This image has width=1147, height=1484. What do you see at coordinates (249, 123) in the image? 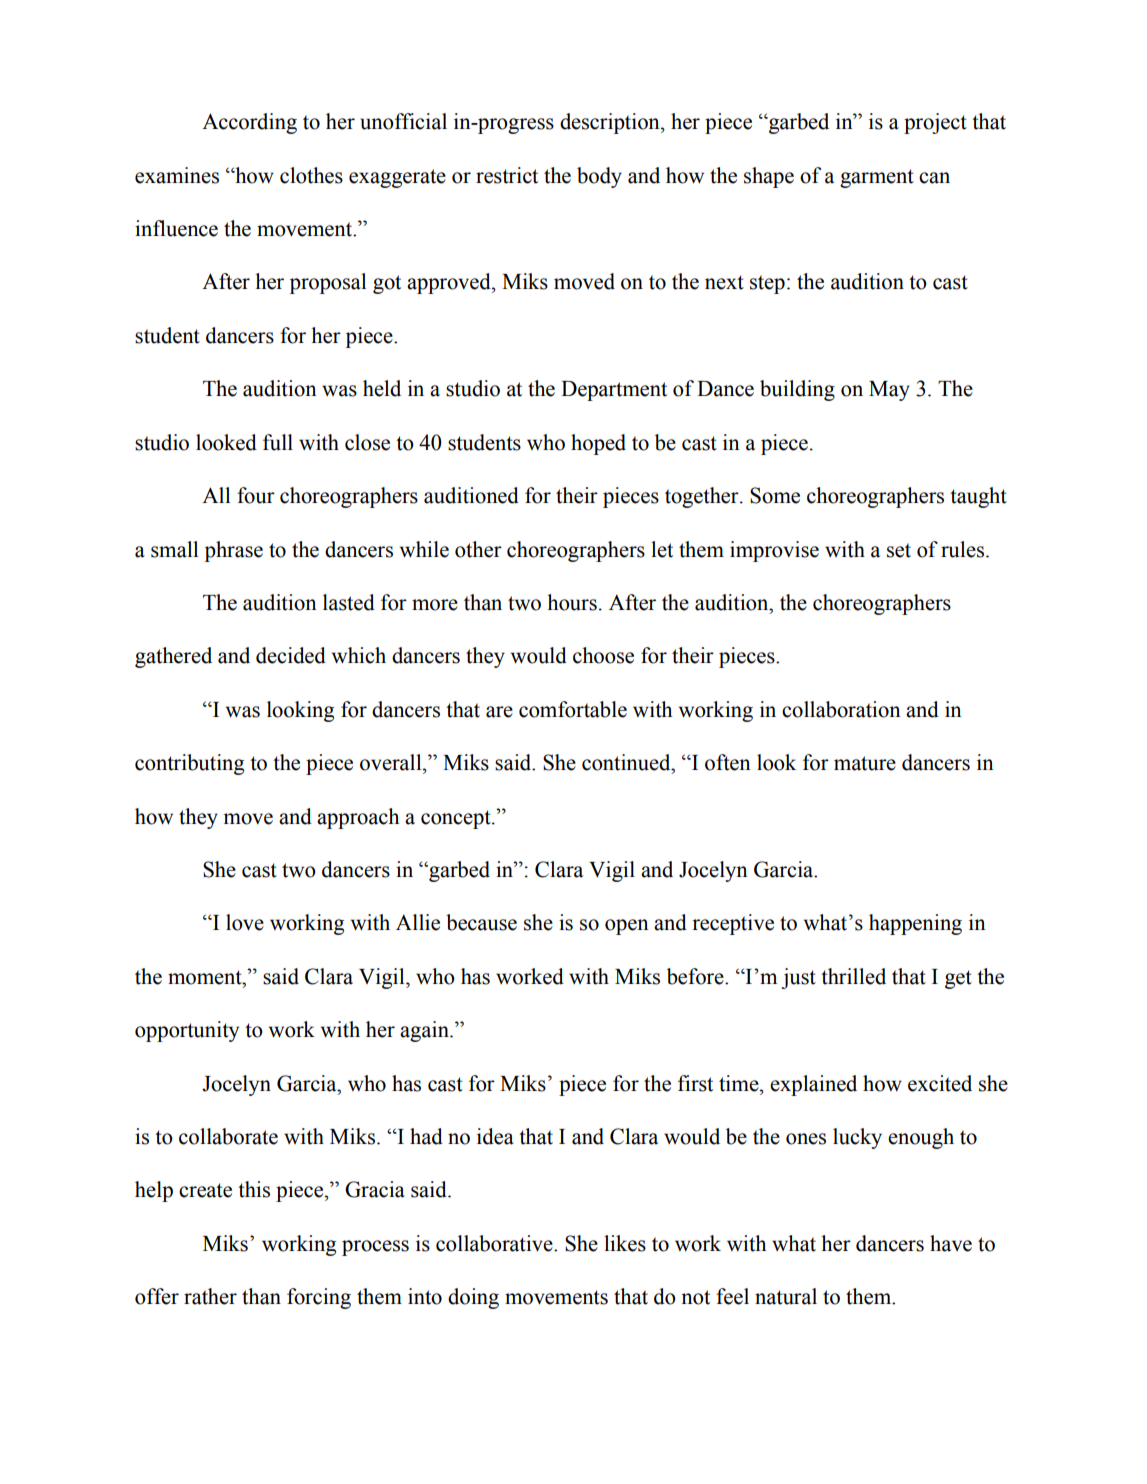
I see `According` at bounding box center [249, 123].
